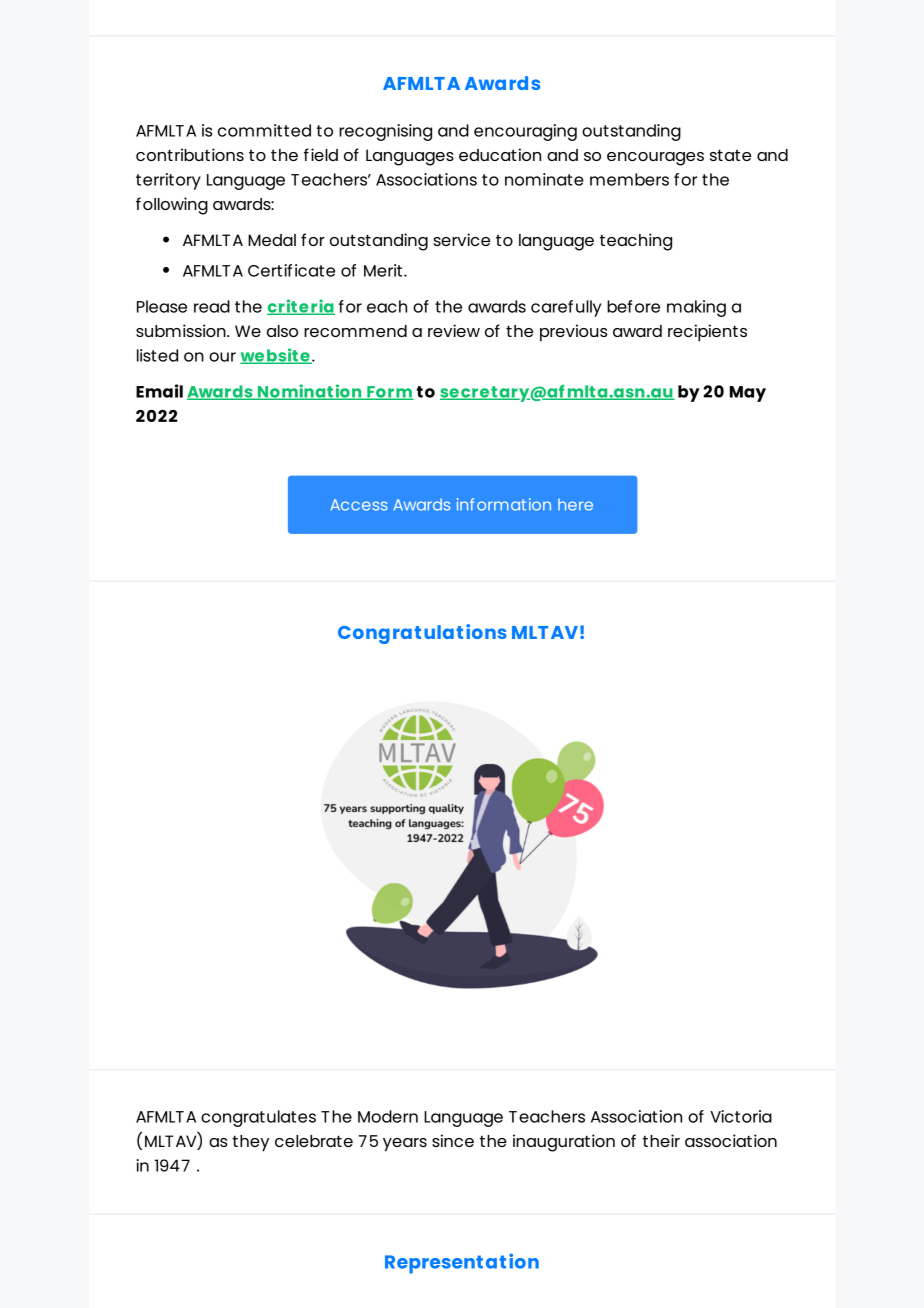  Describe the element at coordinates (661, 1140) in the page. I see `their` at that location.
